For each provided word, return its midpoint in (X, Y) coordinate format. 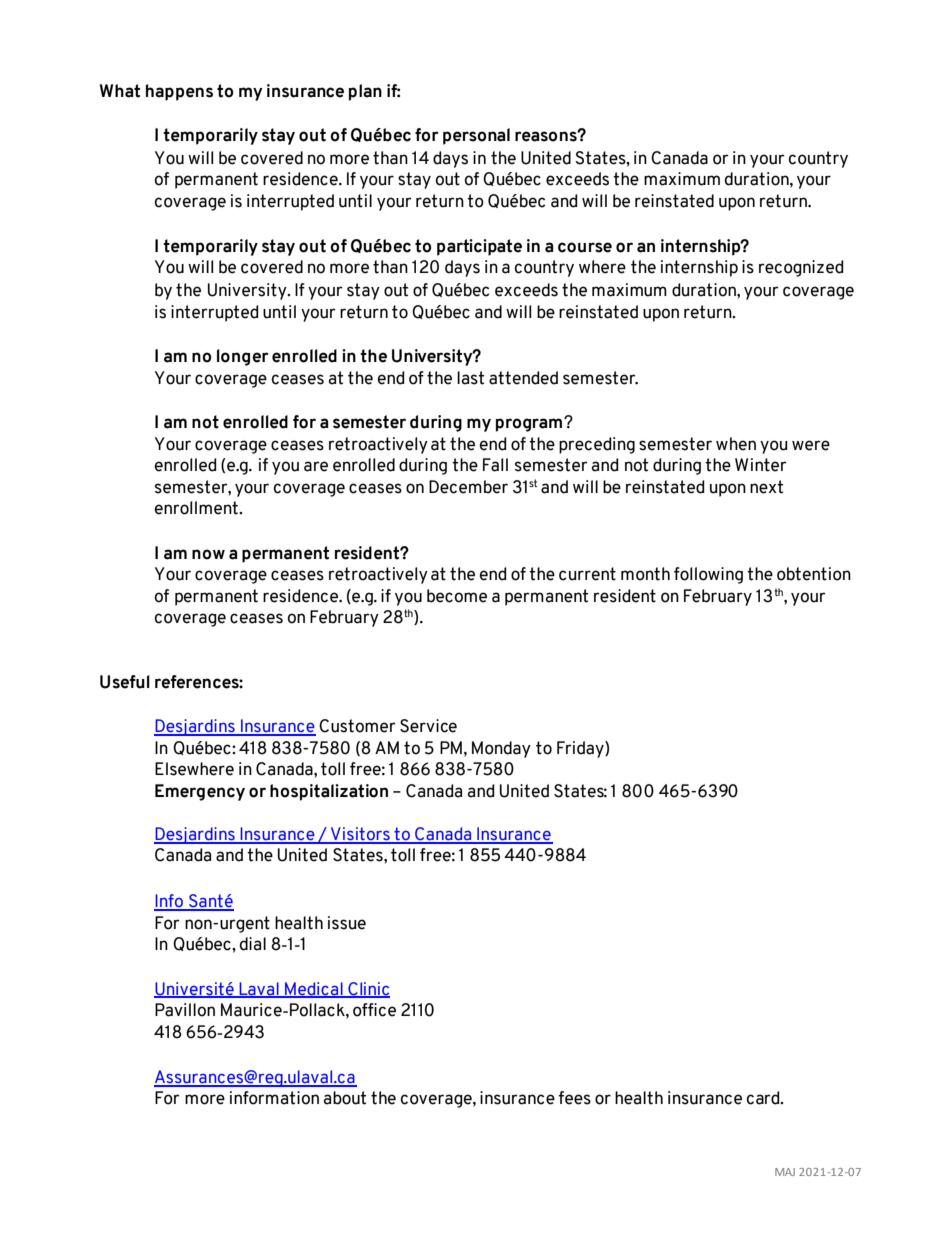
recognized (801, 268)
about (345, 1098)
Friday (581, 749)
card (764, 1098)
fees (574, 1098)
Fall (495, 465)
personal (476, 136)
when (736, 444)
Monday (501, 749)
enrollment (198, 508)
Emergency (200, 792)
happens (179, 92)
